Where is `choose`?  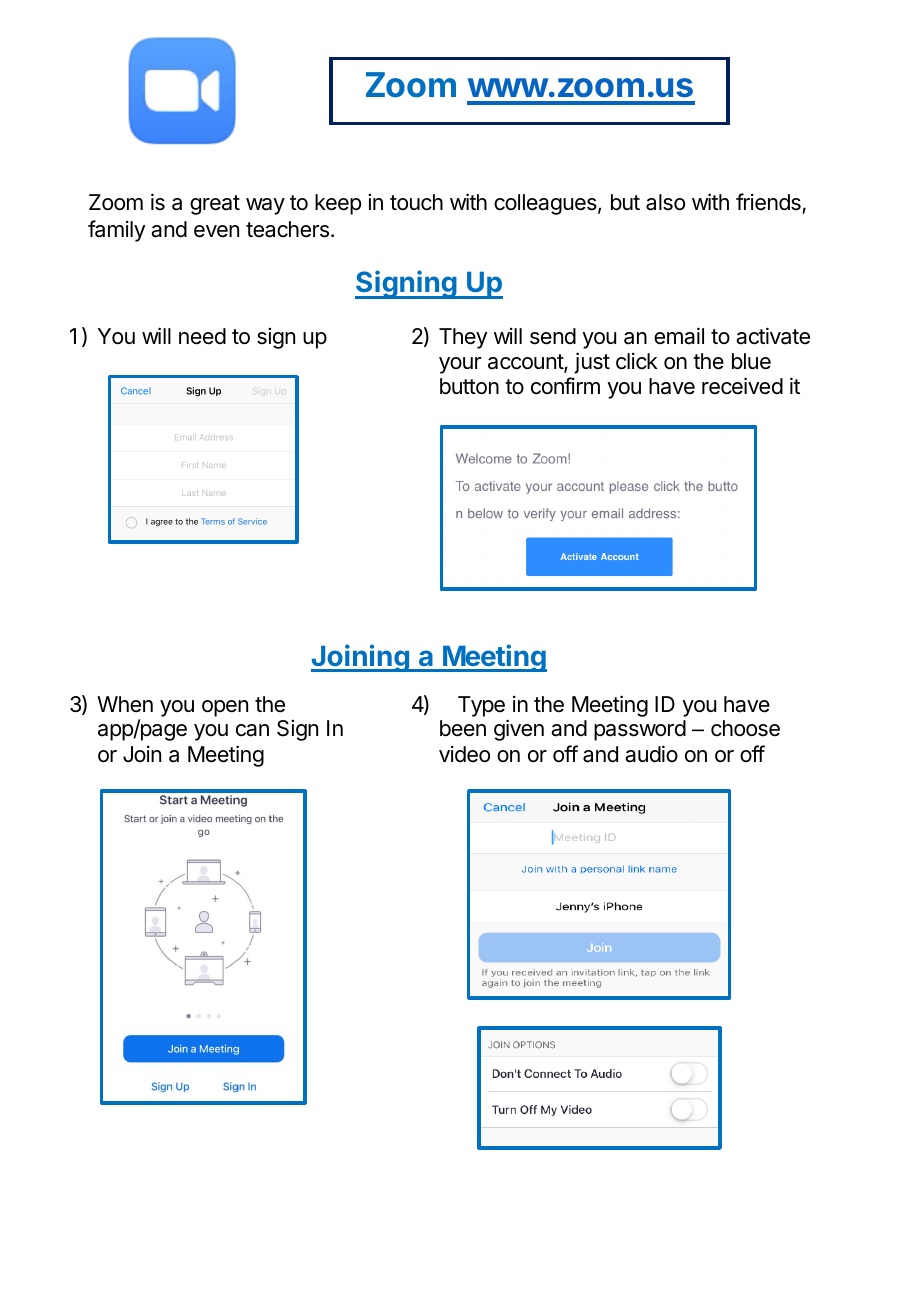
choose is located at coordinates (745, 728).
